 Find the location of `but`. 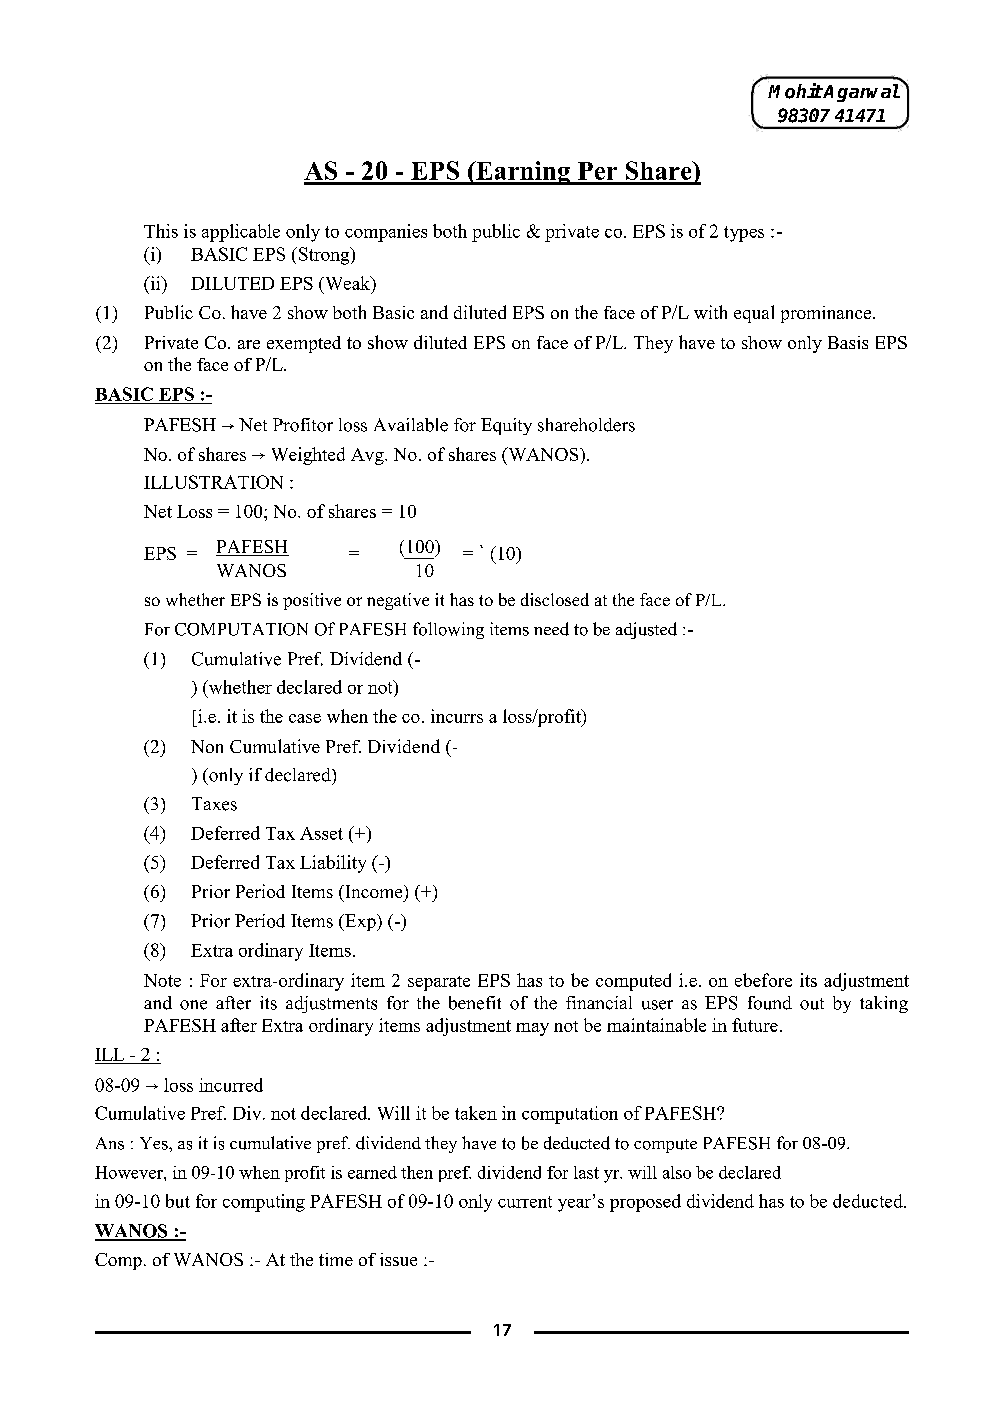

but is located at coordinates (178, 1201).
